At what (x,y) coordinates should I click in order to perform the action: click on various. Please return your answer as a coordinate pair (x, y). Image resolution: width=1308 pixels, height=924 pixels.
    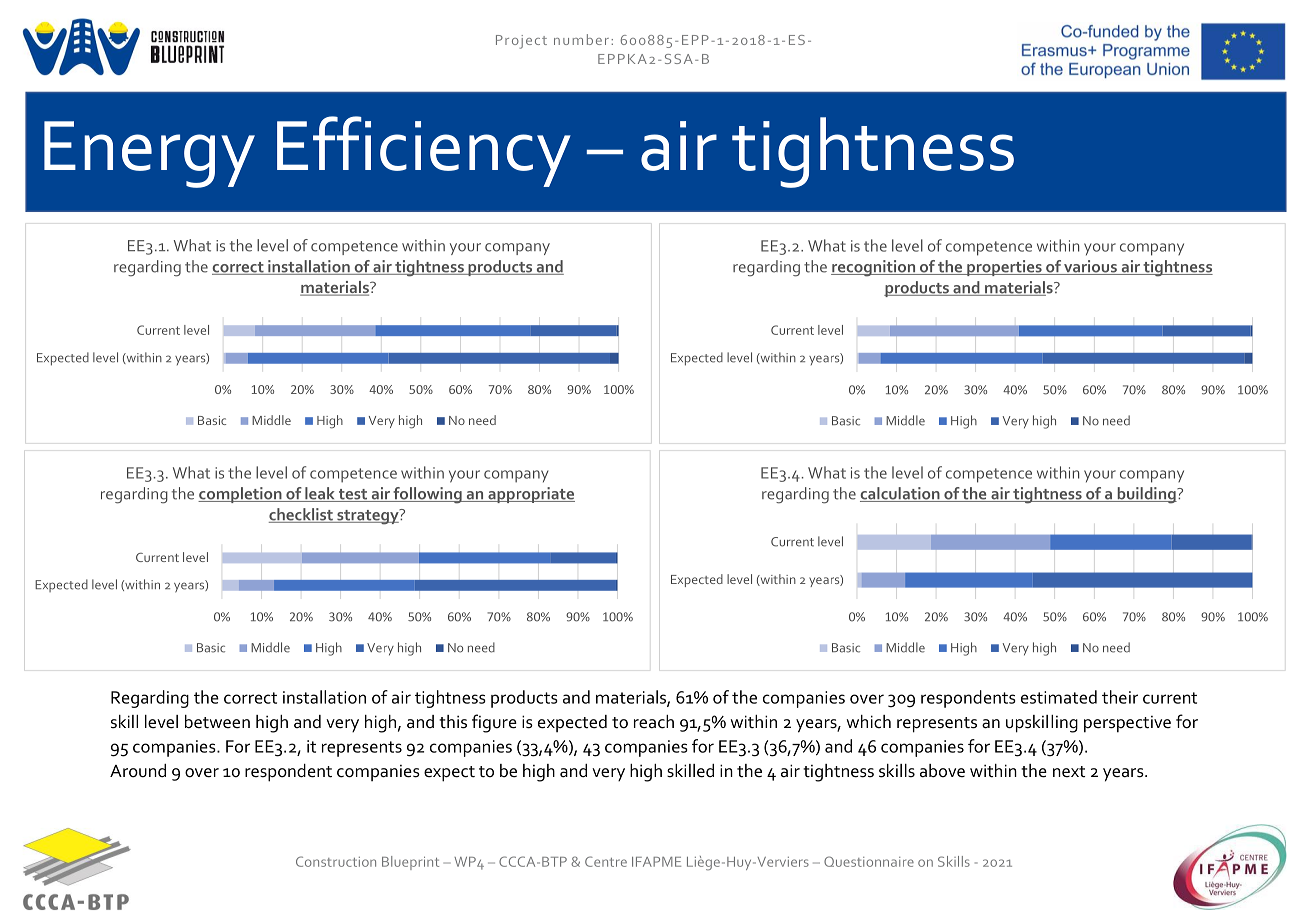
    Looking at the image, I should click on (1090, 267).
